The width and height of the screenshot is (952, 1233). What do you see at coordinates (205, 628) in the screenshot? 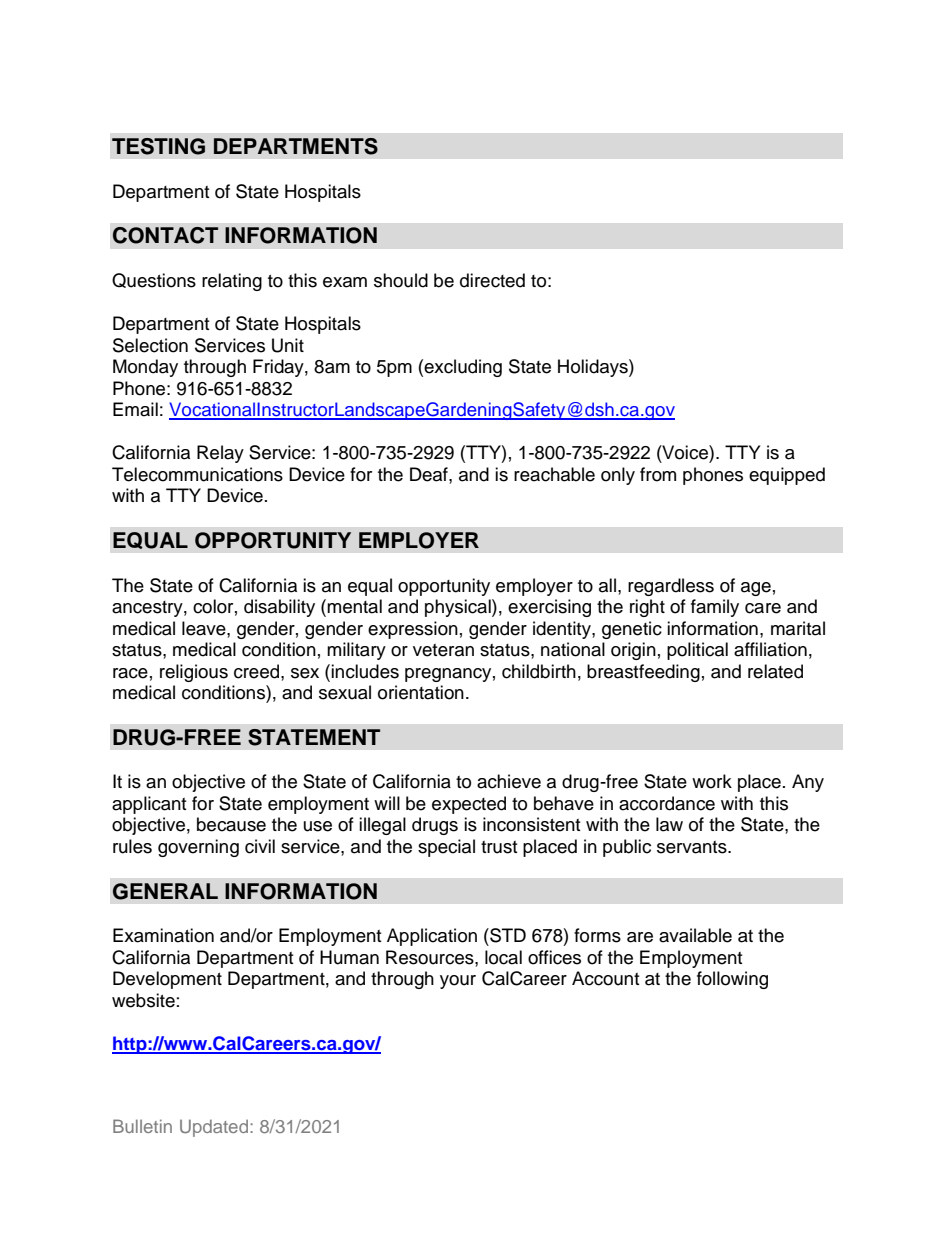
I see `leave` at bounding box center [205, 628].
